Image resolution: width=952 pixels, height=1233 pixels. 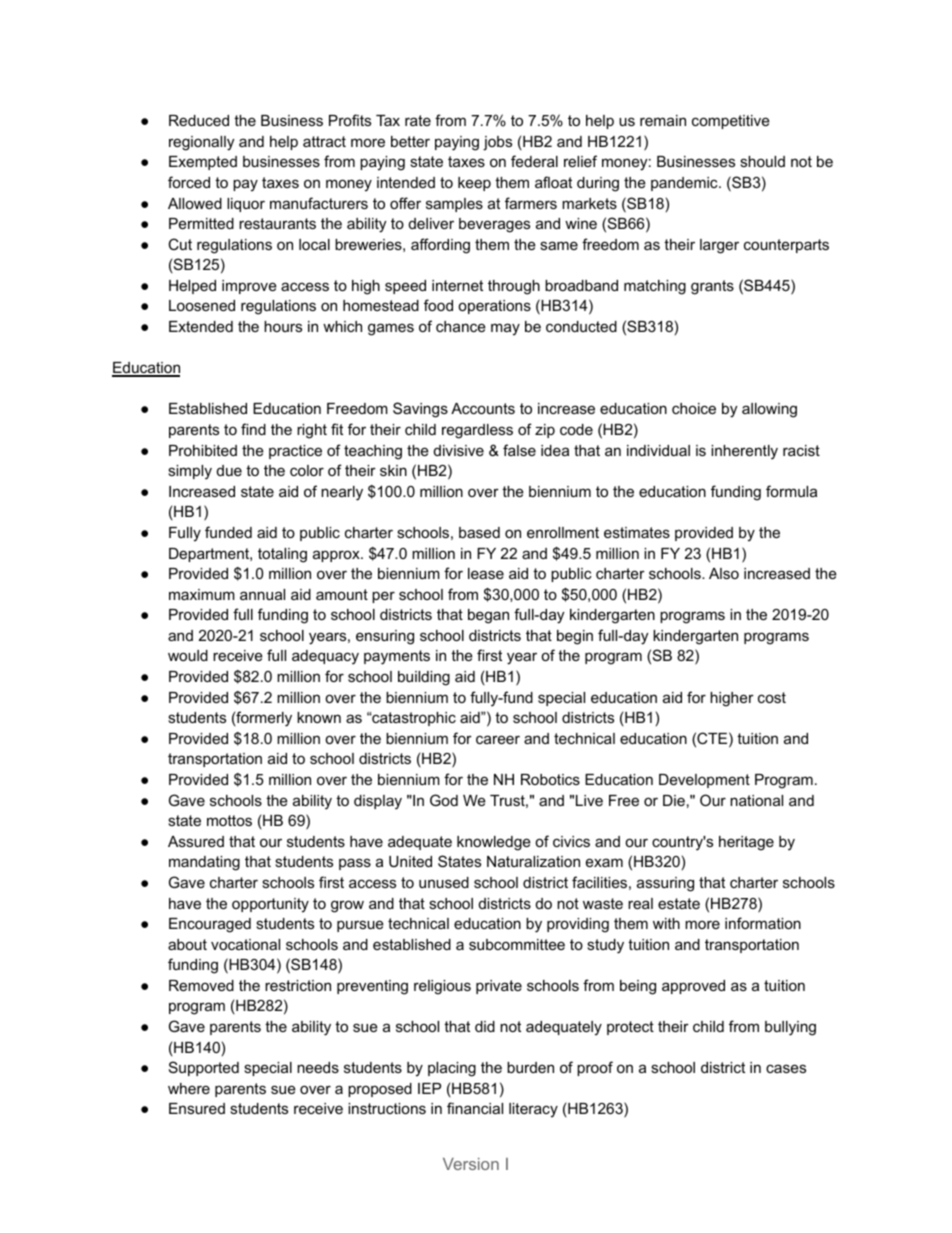 I want to click on jobs, so click(x=497, y=143).
